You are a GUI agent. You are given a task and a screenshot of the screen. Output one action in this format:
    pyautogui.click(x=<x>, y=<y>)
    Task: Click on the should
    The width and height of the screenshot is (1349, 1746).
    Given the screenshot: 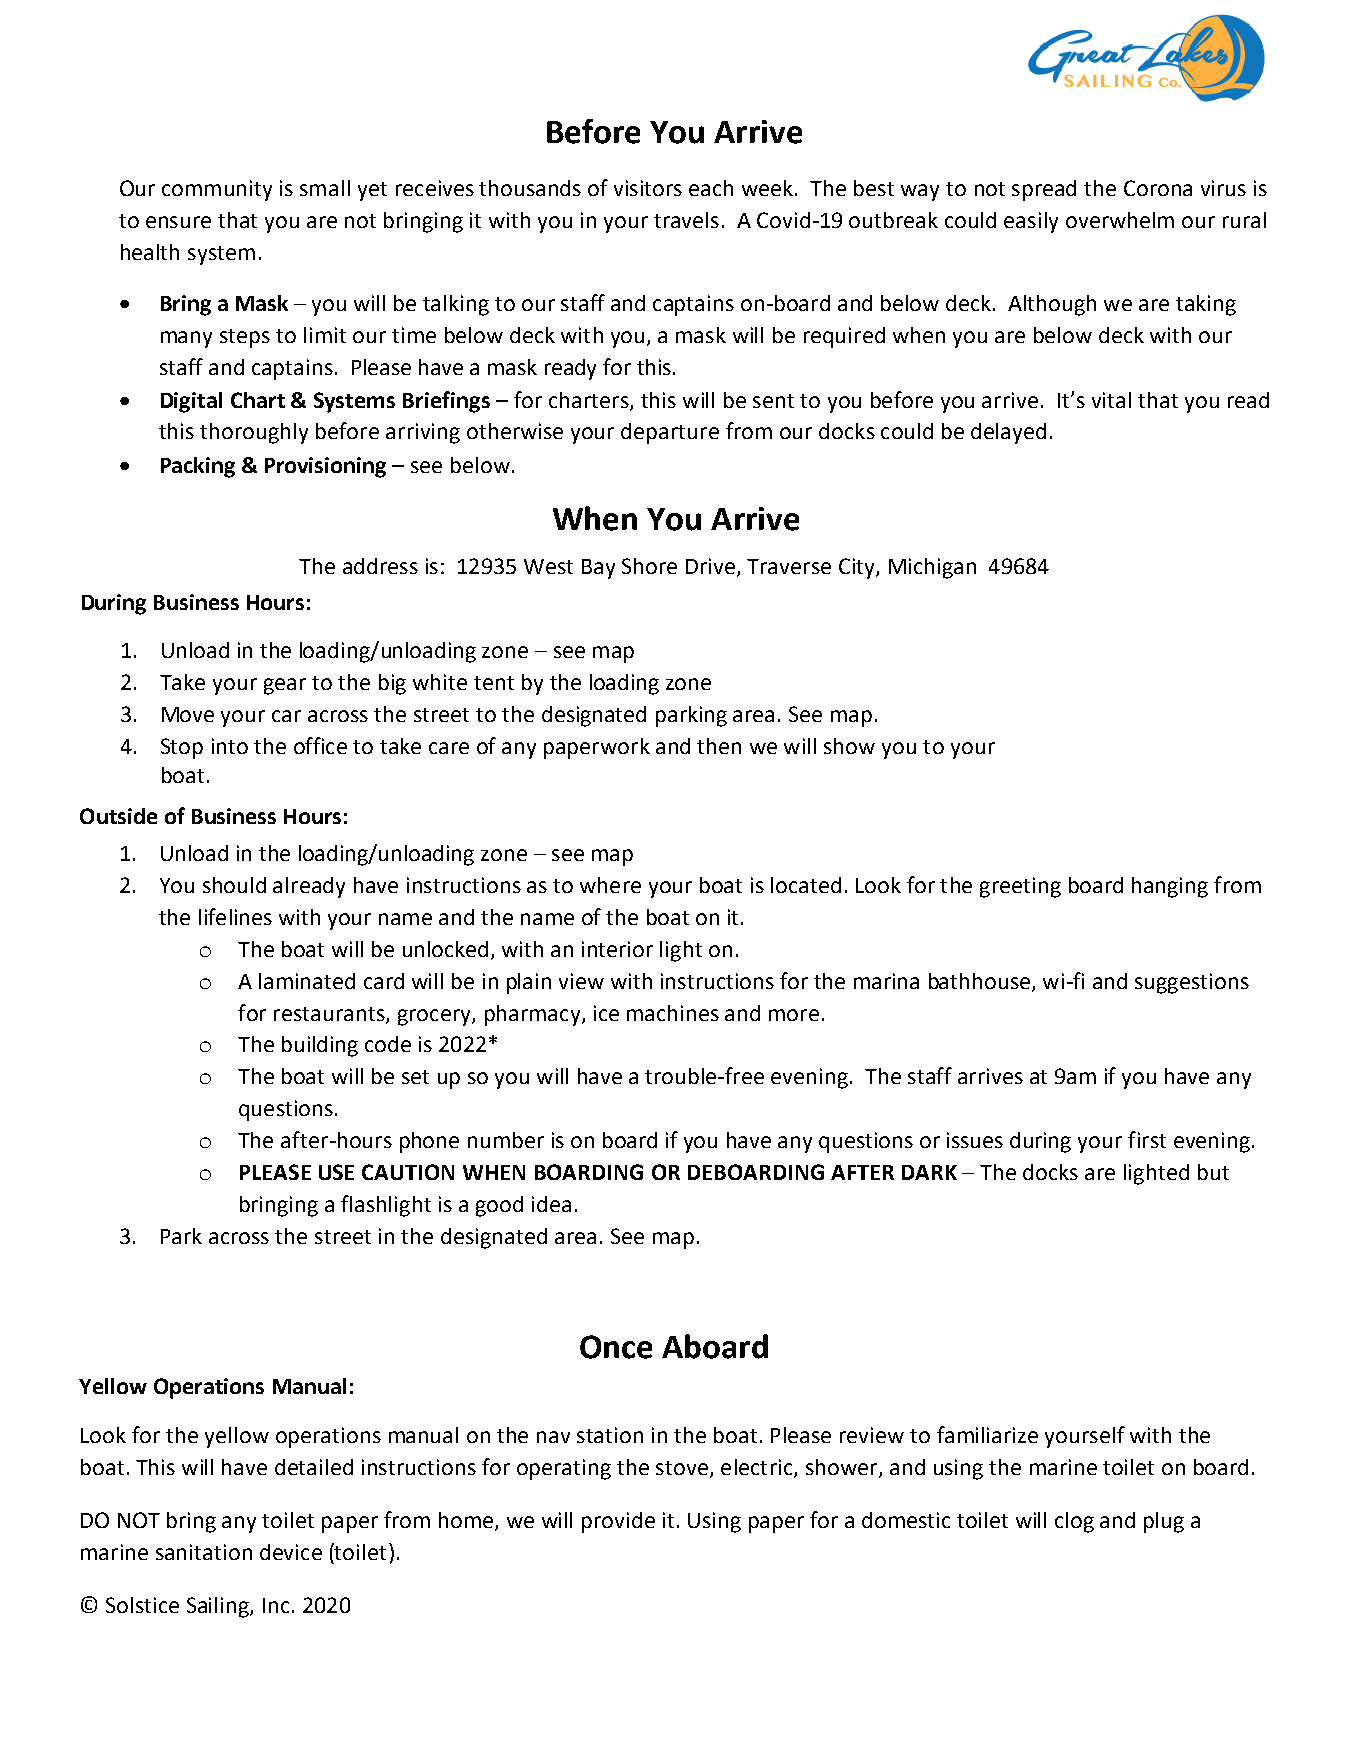 What is the action you would take?
    pyautogui.click(x=234, y=885)
